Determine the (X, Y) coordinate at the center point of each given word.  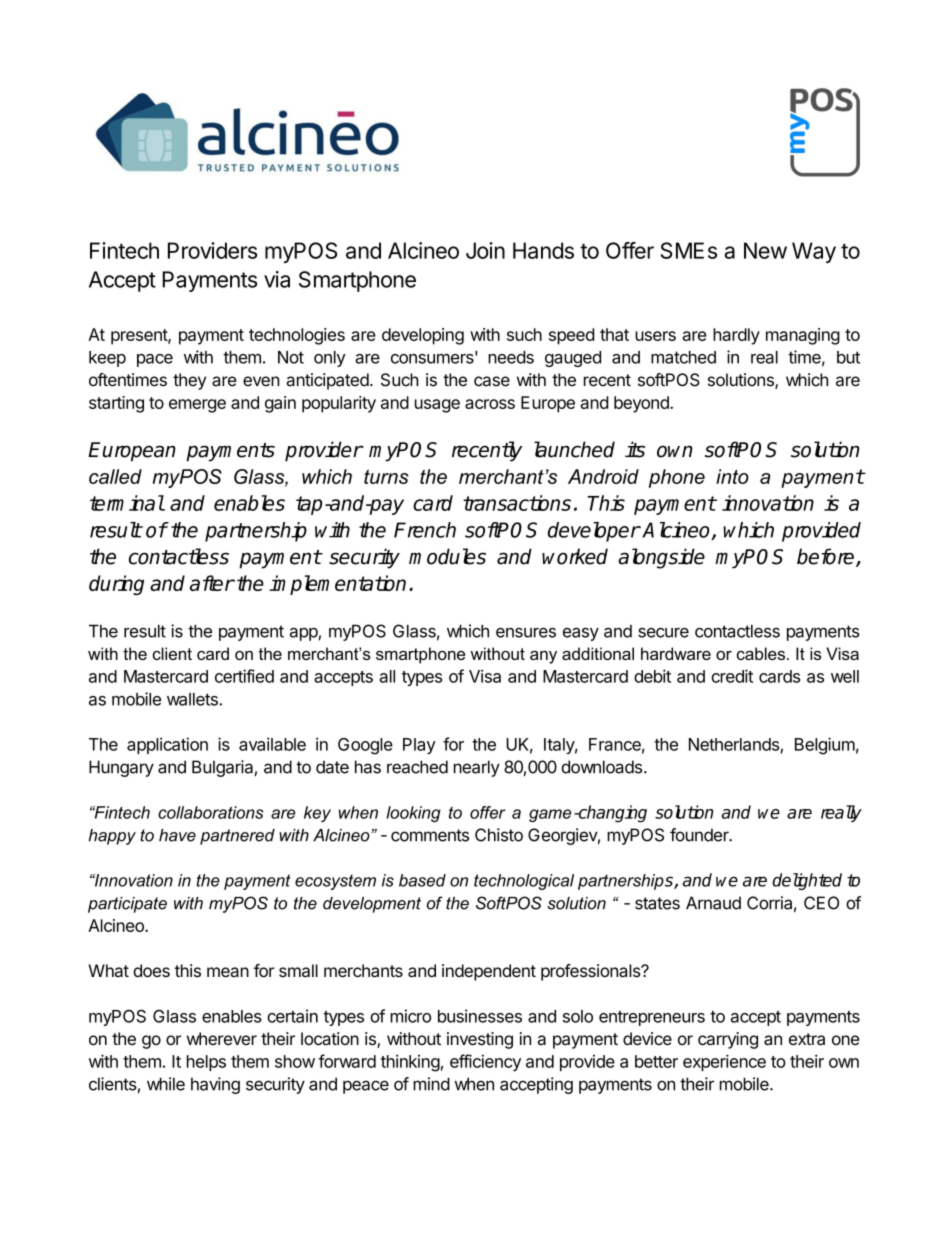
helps (206, 1063)
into (732, 476)
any (543, 657)
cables (761, 653)
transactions (517, 503)
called (115, 476)
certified (244, 676)
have (177, 835)
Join (485, 250)
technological (524, 882)
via (277, 279)
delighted (807, 881)
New (765, 250)
